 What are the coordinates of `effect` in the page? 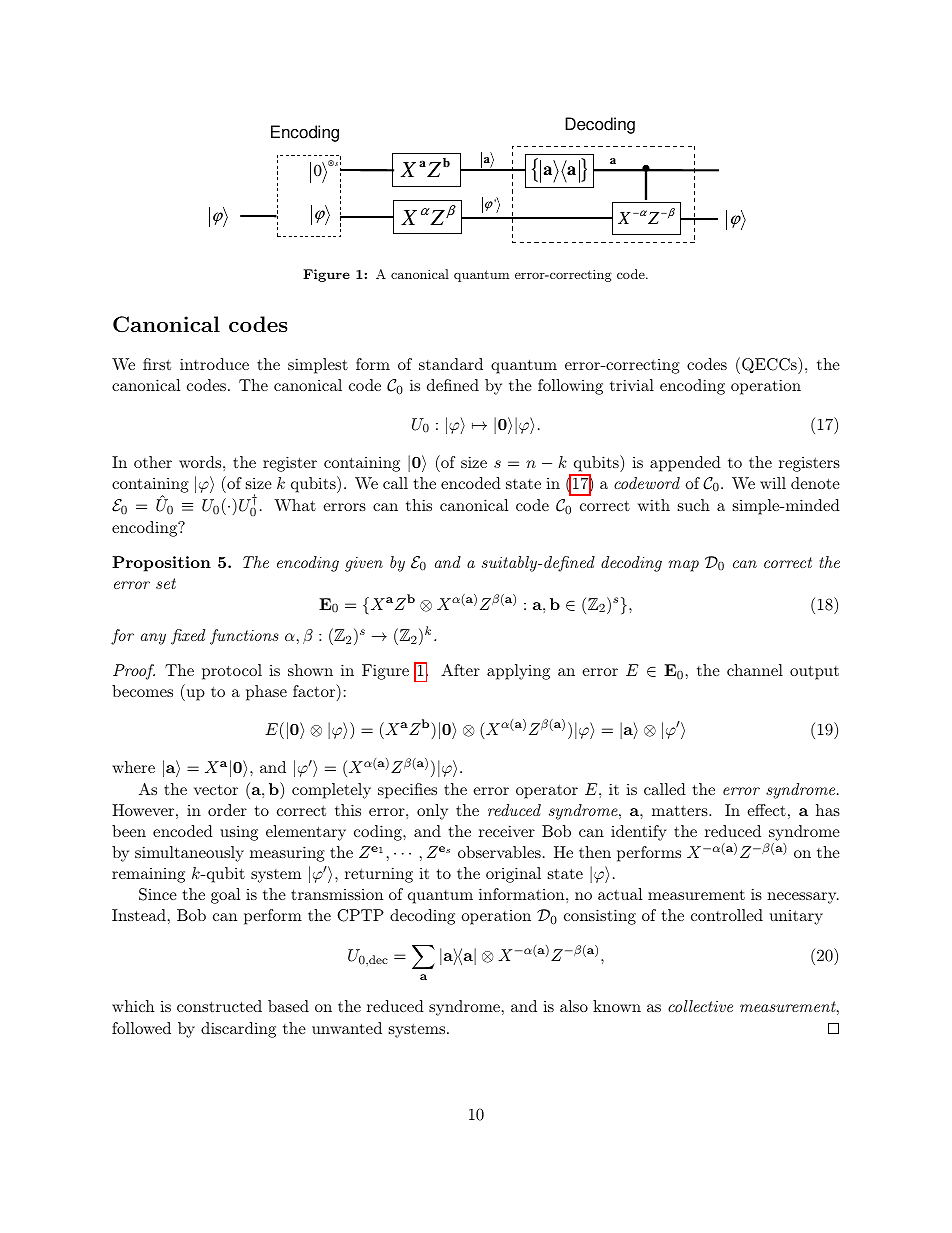 It's located at (766, 810).
